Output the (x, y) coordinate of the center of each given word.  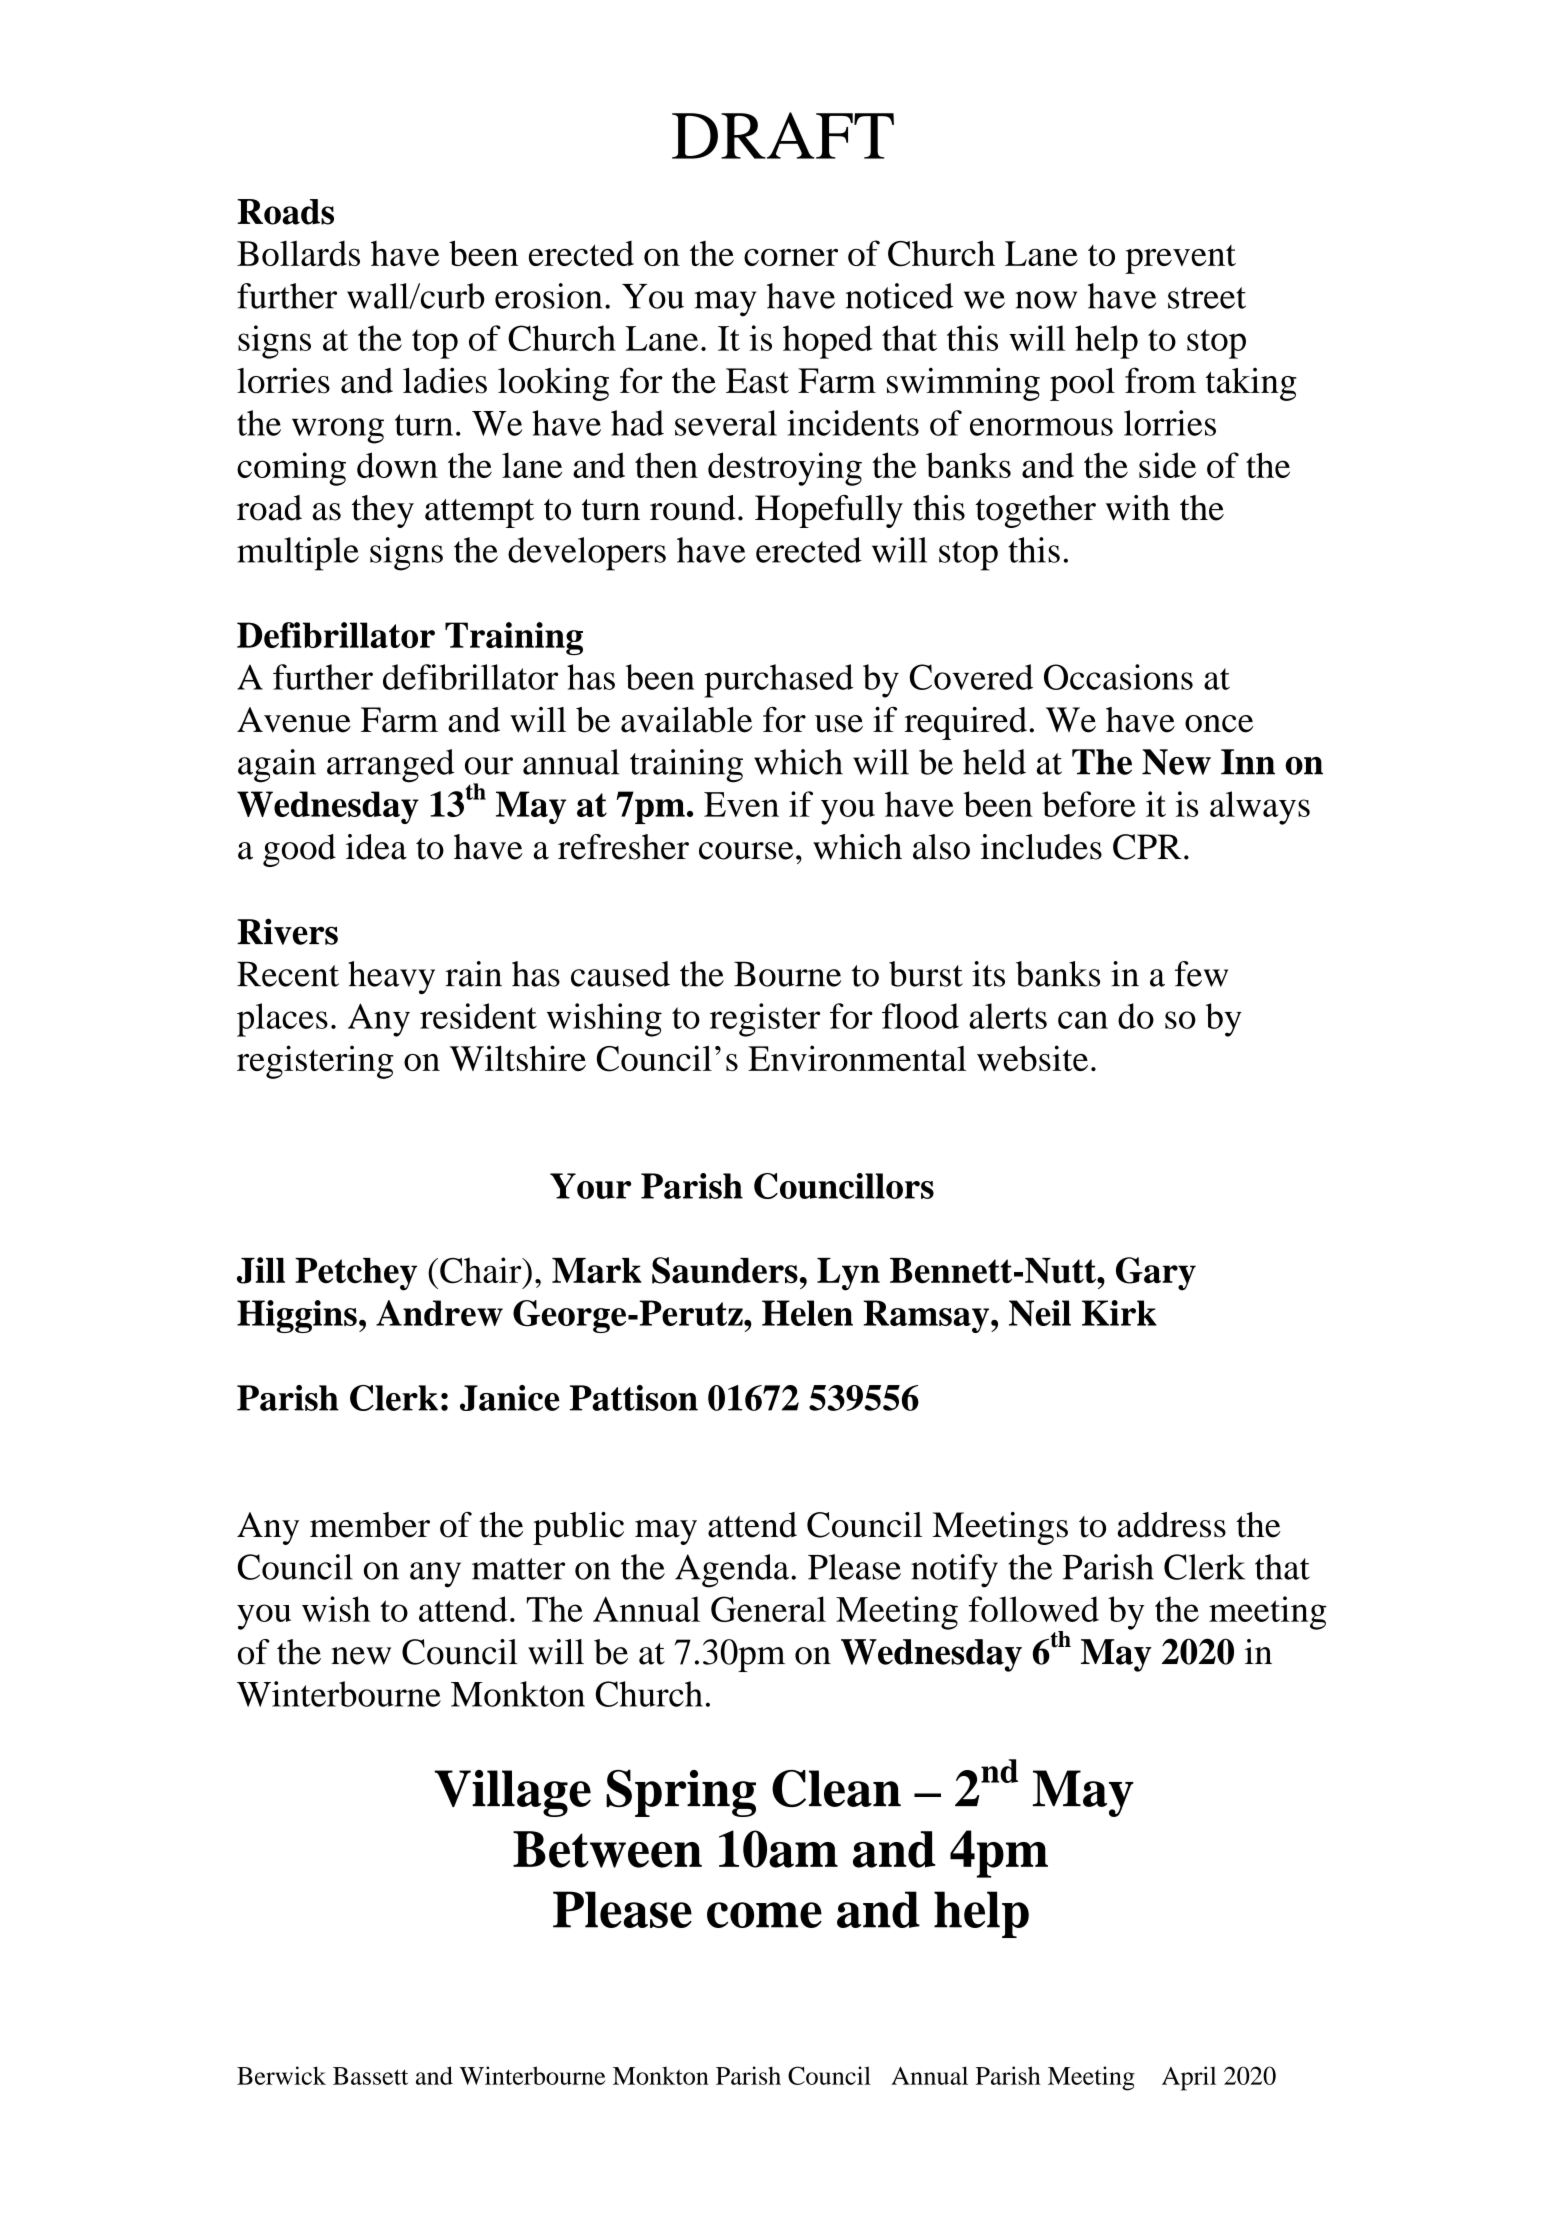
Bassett (370, 2076)
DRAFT (783, 135)
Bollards (298, 253)
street (1207, 298)
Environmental (857, 1058)
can (1083, 1020)
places (282, 1020)
